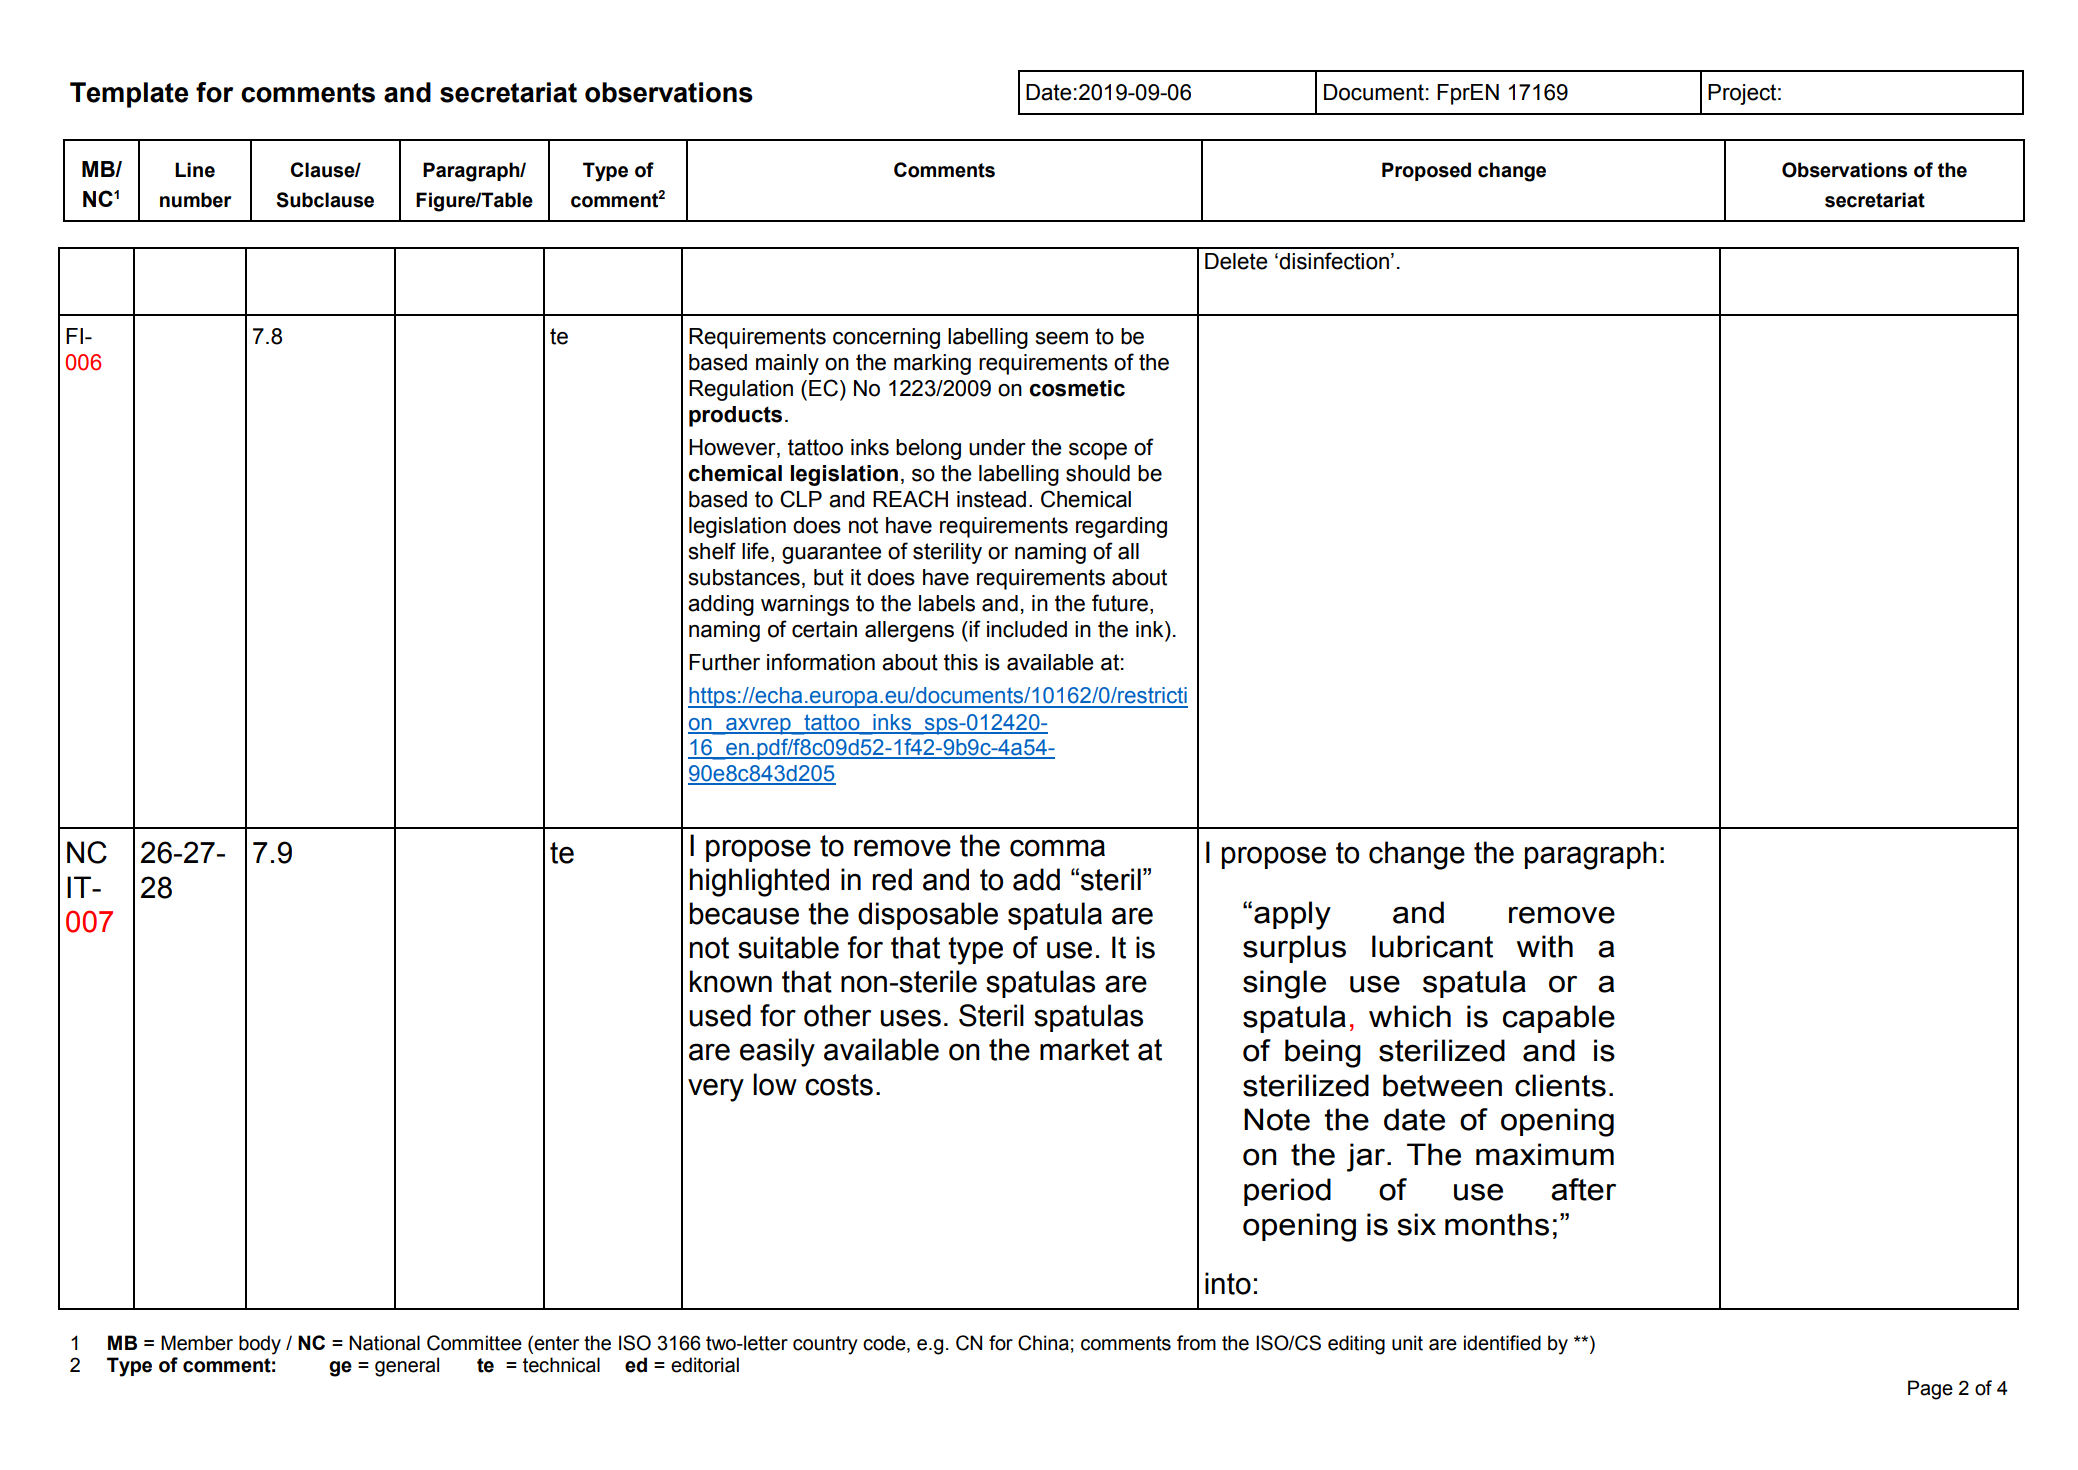 The image size is (2078, 1470). I want to click on National, so click(384, 1343).
